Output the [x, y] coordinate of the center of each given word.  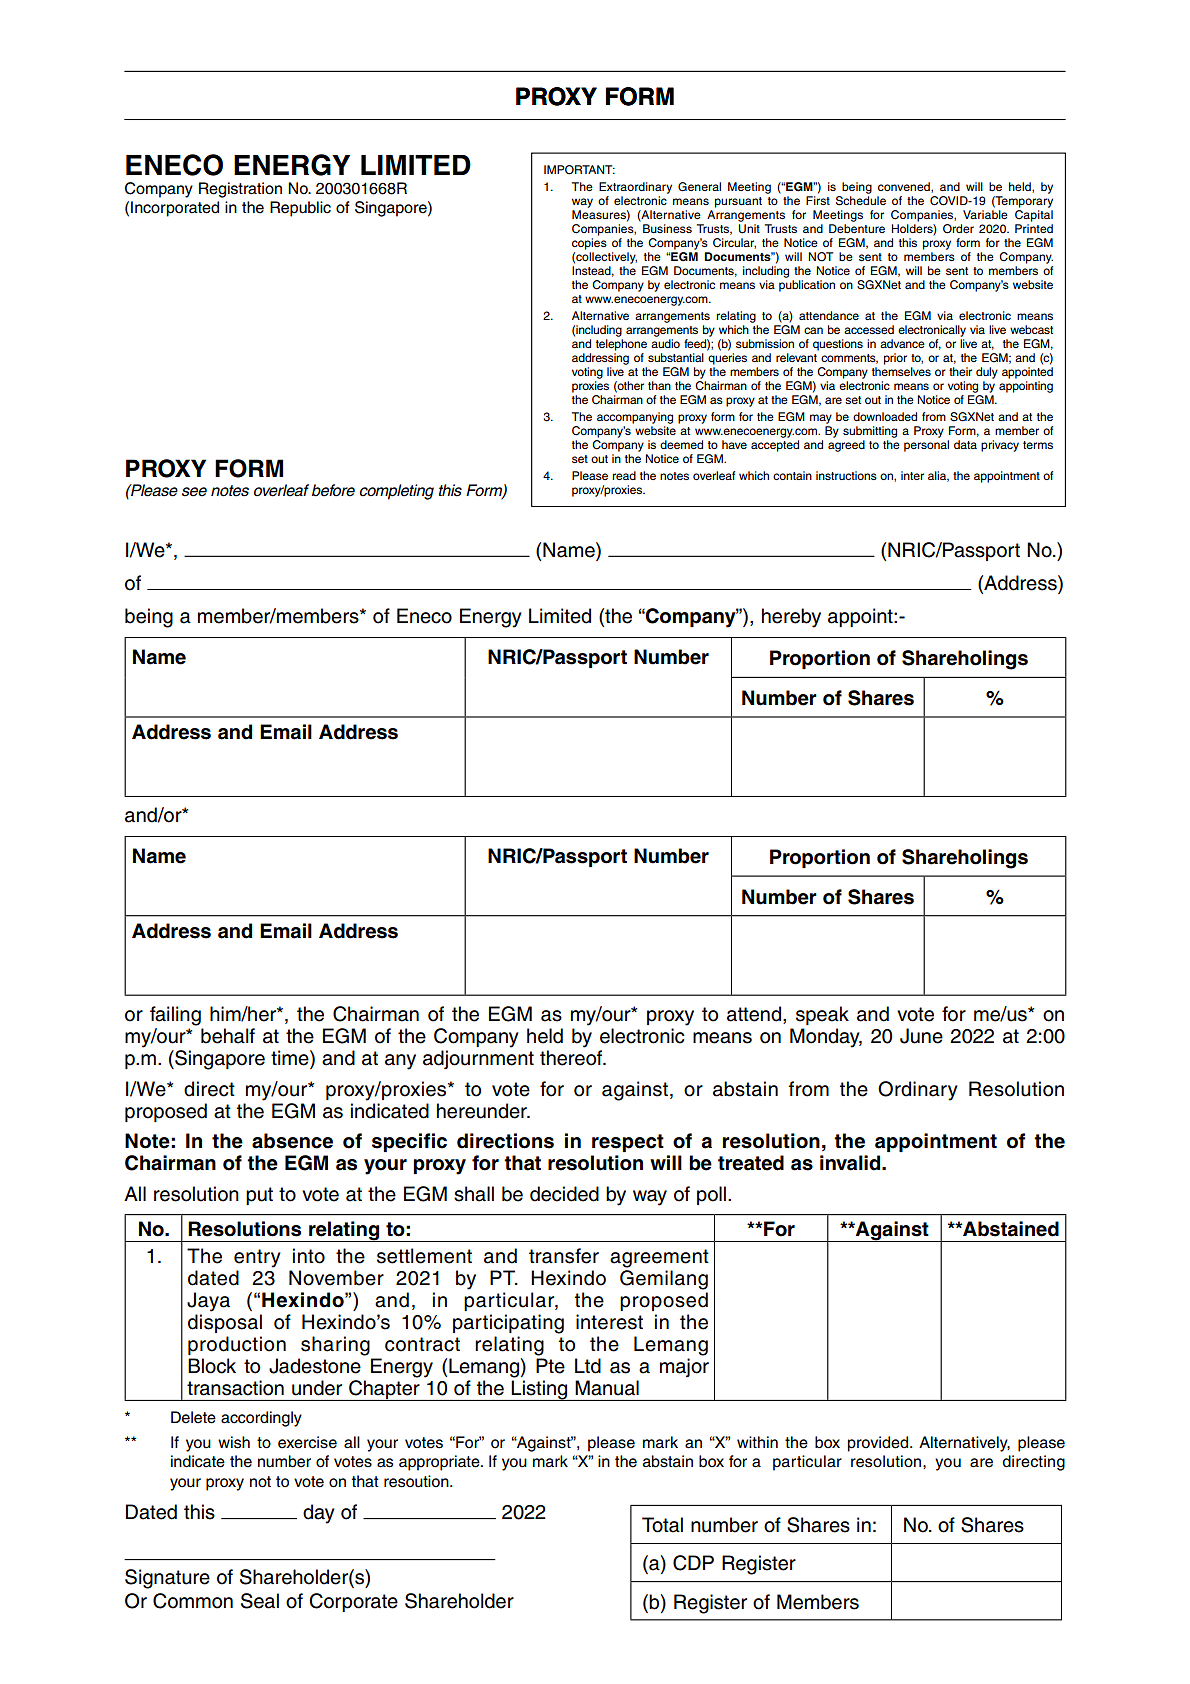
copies [589, 244]
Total [662, 1525]
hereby [791, 618]
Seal [260, 1601]
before [333, 490]
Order [958, 229]
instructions [846, 475]
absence [292, 1141]
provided [879, 1444]
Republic [300, 209]
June [921, 1036]
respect [628, 1143]
